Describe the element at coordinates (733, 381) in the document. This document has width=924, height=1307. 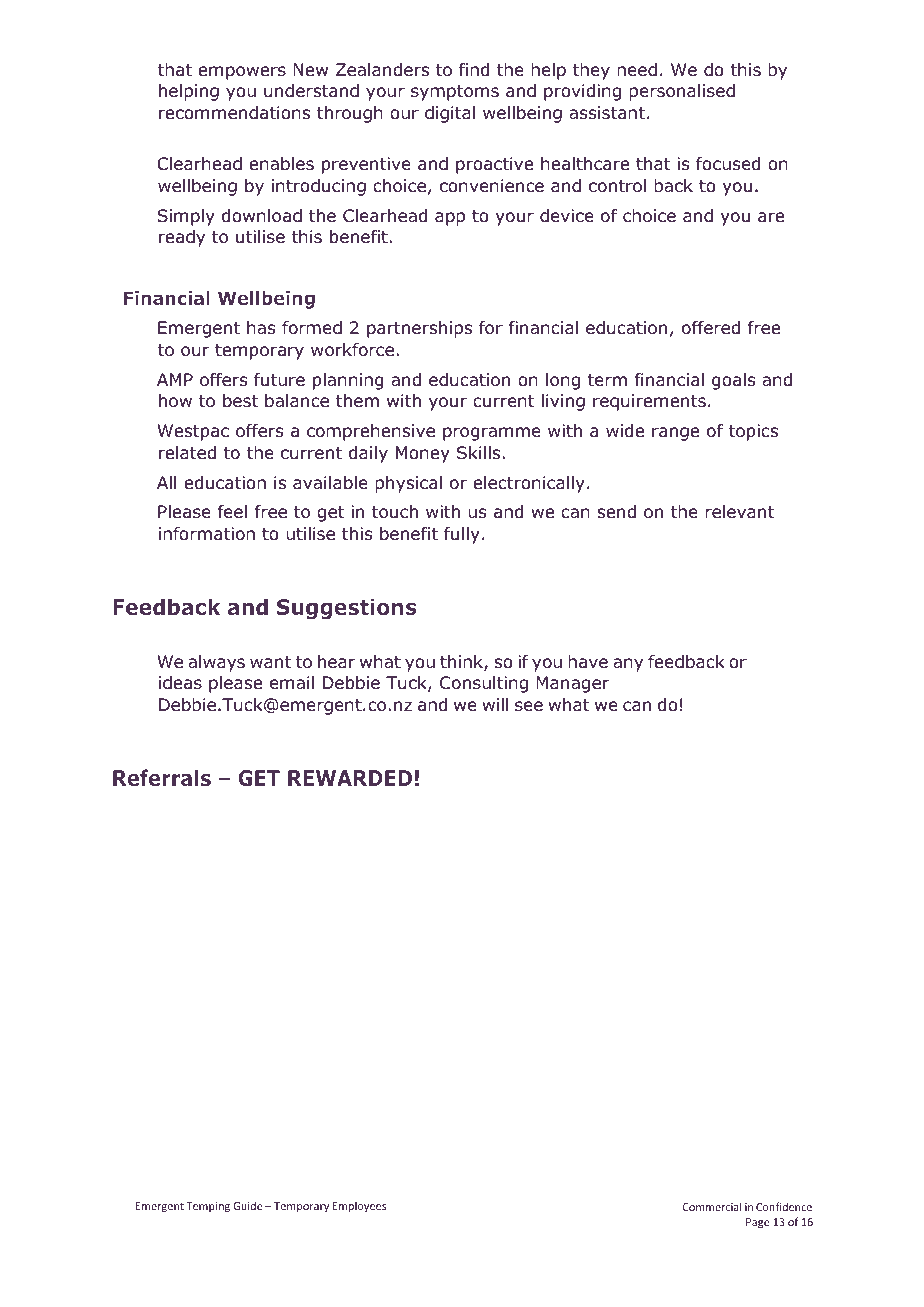
I see `goals` at that location.
